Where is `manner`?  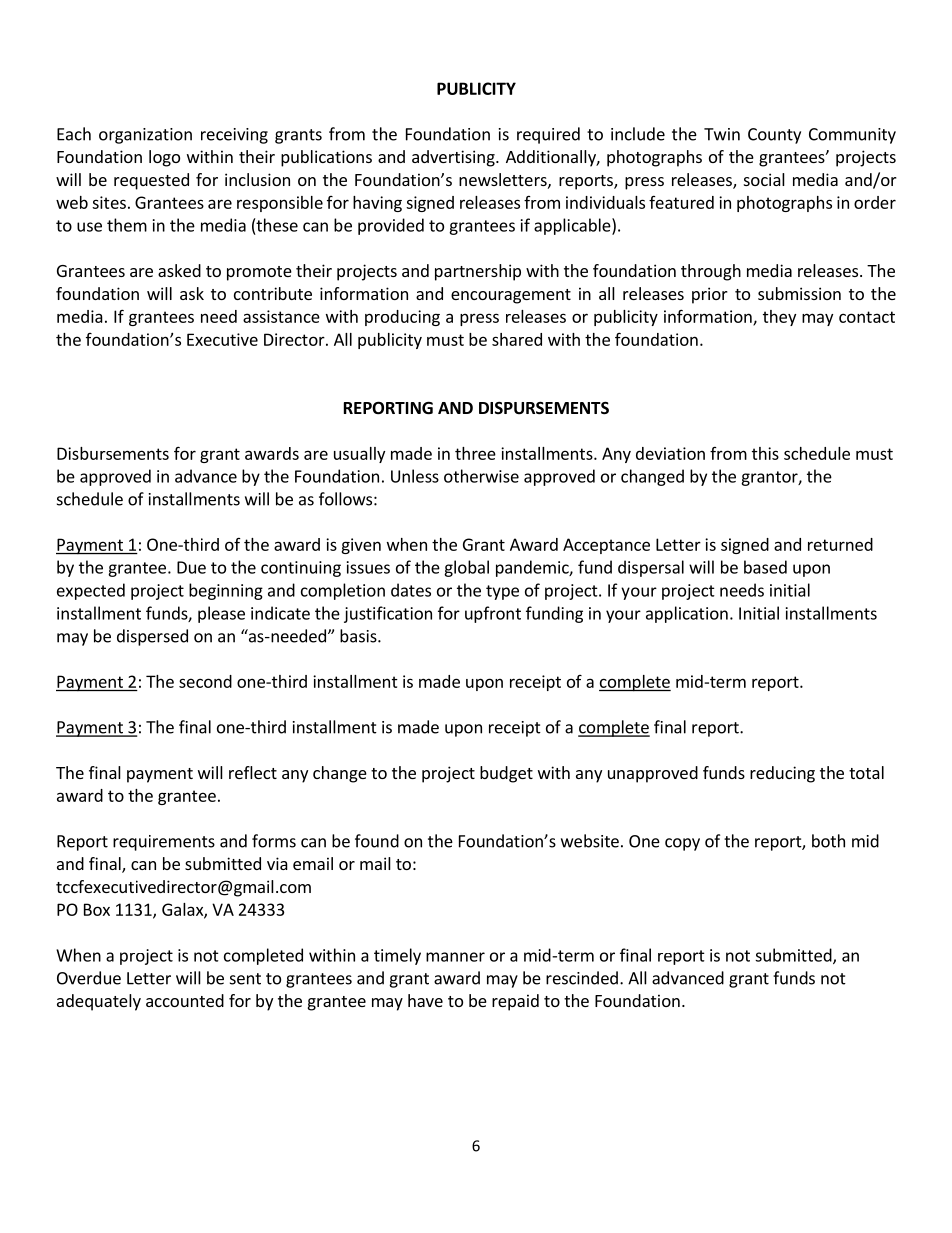
manner is located at coordinates (455, 957).
